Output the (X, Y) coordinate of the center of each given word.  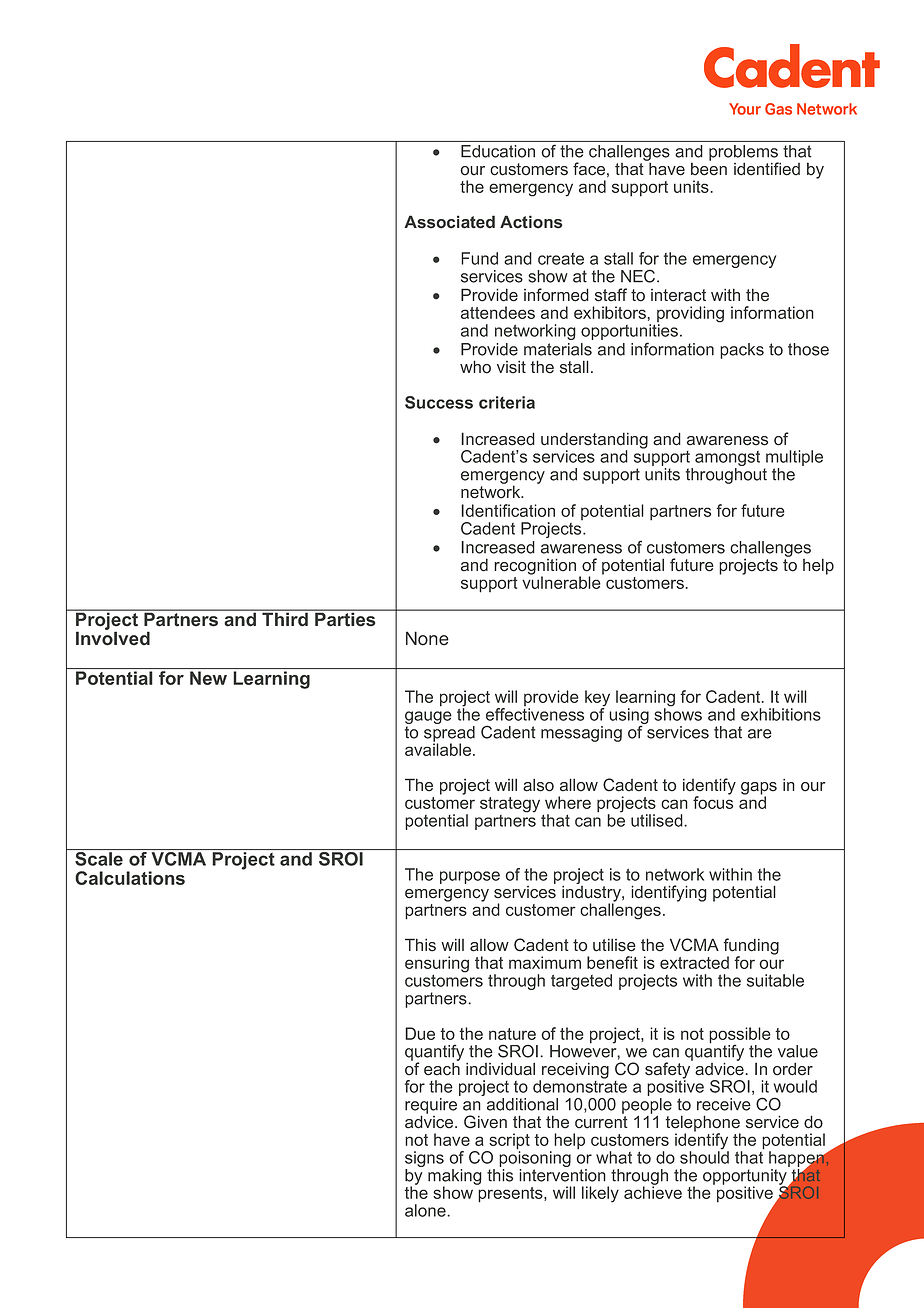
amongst (727, 460)
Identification (508, 510)
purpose (470, 877)
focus (713, 801)
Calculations (130, 878)
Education (498, 151)
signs (424, 1160)
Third (285, 618)
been (709, 168)
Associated (449, 222)
